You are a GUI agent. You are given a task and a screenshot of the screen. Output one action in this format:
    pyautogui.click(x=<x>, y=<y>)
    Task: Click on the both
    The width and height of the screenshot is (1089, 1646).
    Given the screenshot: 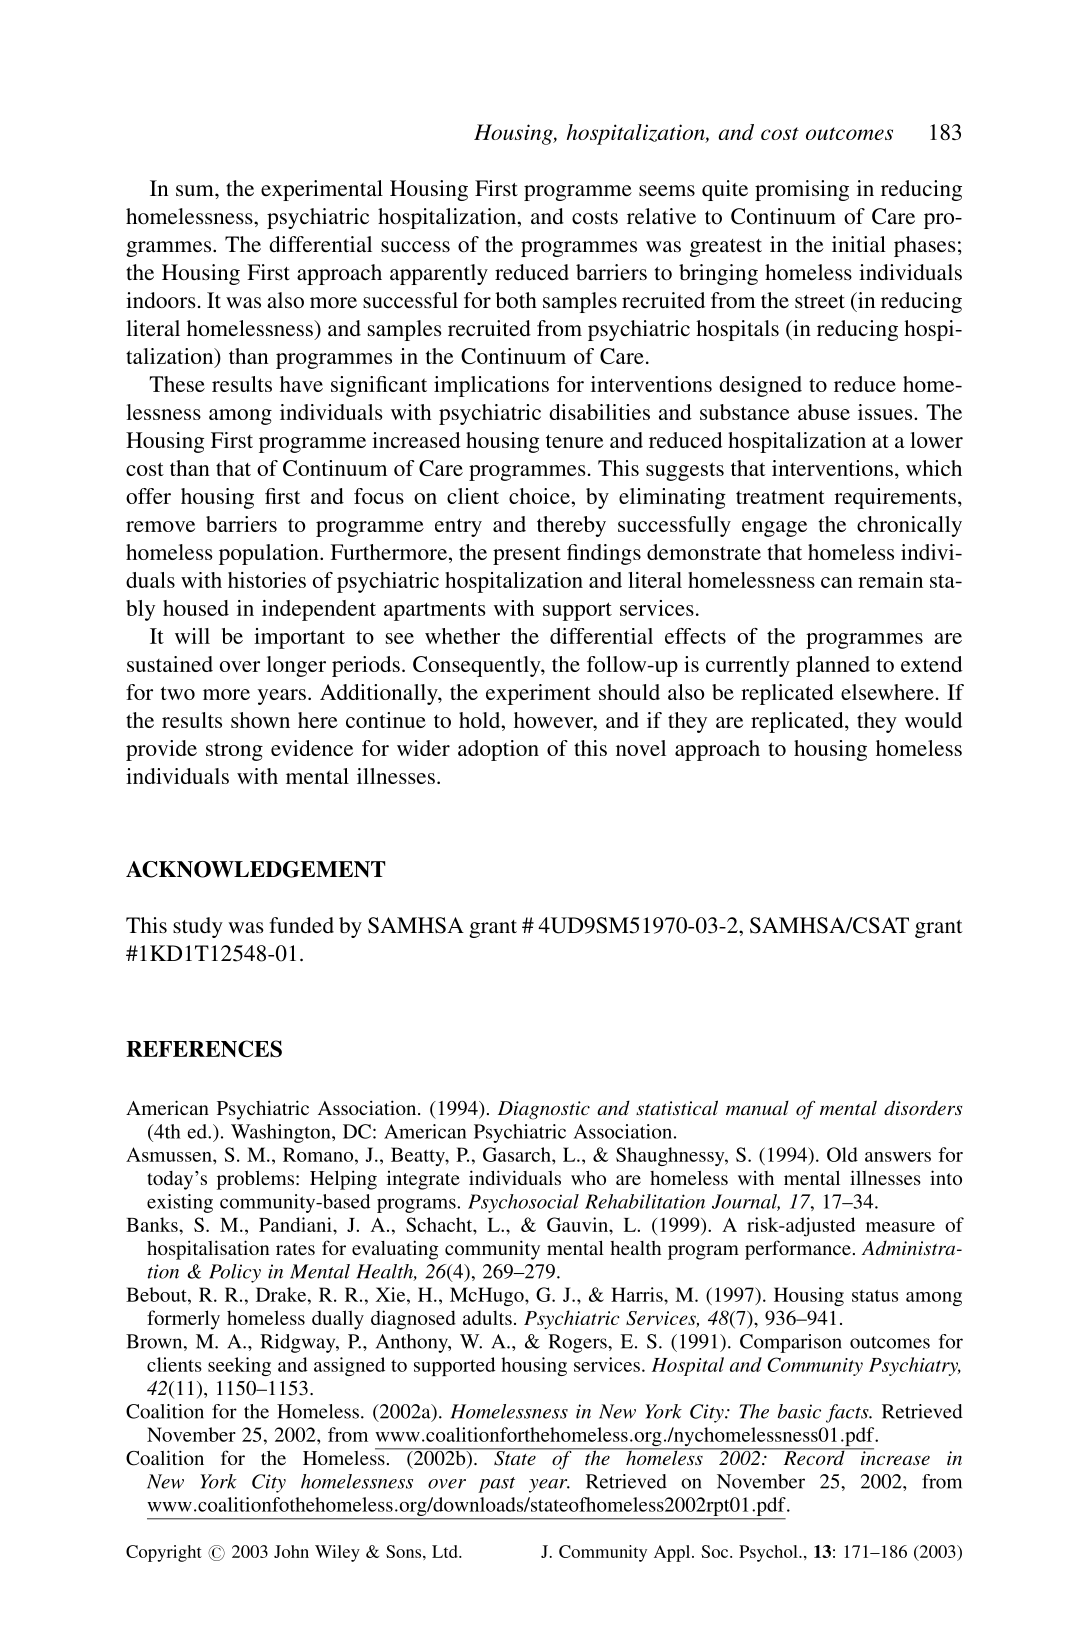 What is the action you would take?
    pyautogui.click(x=516, y=300)
